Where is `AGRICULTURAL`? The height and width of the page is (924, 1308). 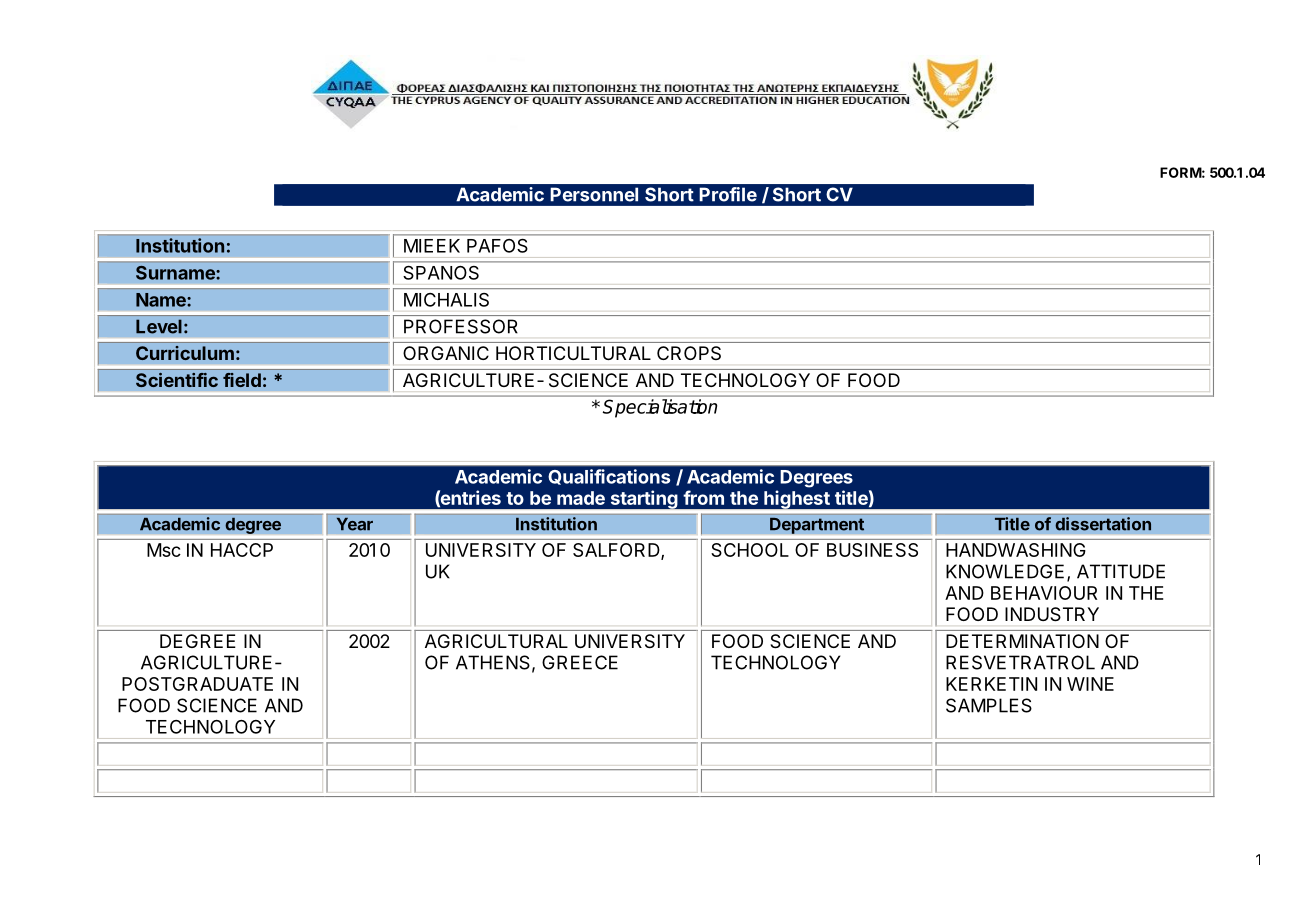
AGRICULTURAL is located at coordinates (496, 641).
